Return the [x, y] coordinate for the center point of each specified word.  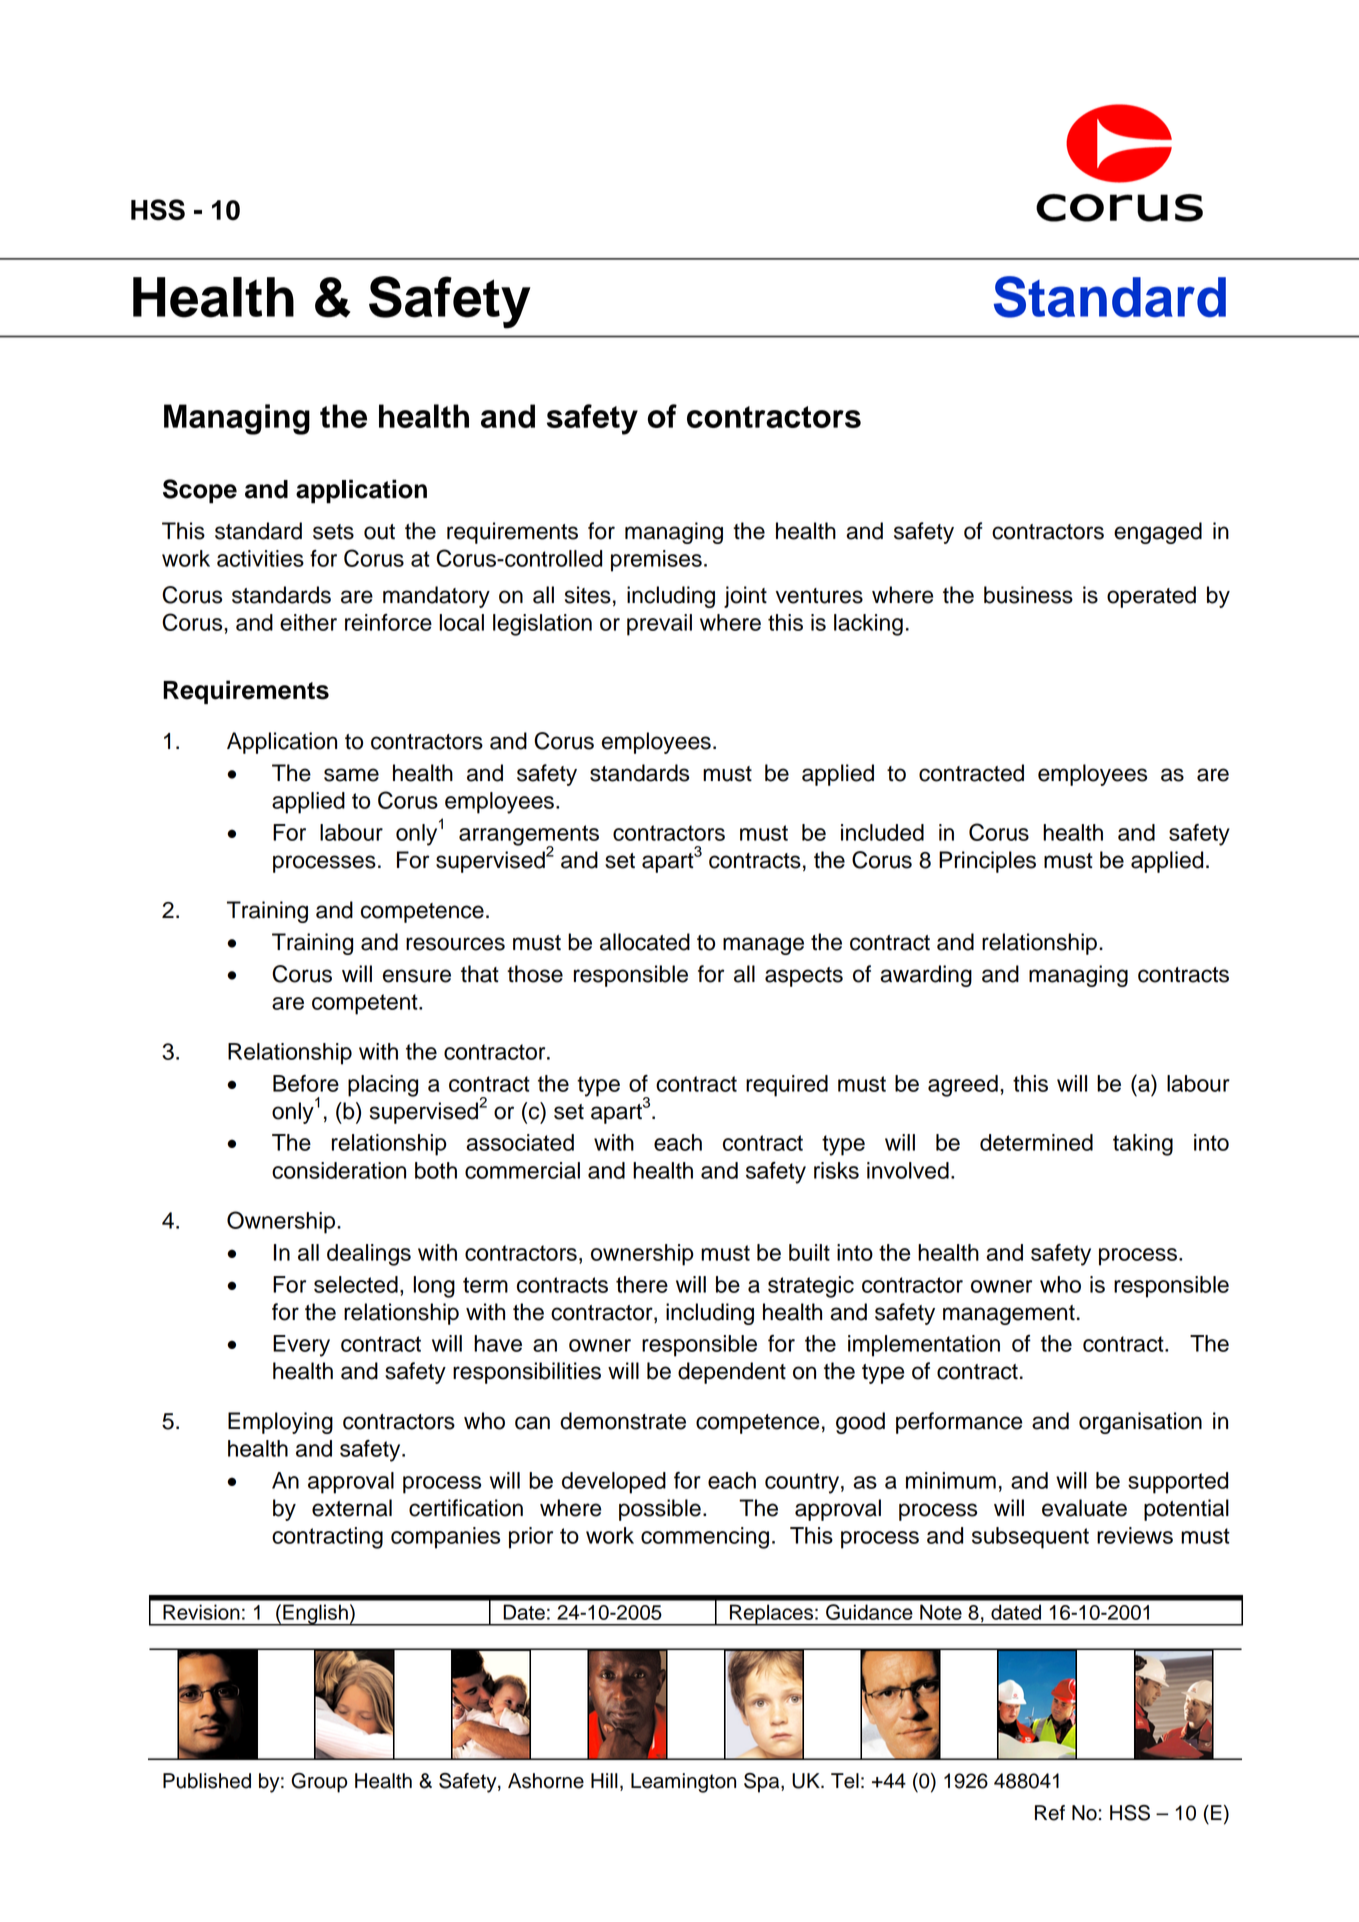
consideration [339, 1170]
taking [1143, 1145]
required [787, 1086]
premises [656, 561]
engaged [1158, 533]
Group [319, 1783]
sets [333, 532]
